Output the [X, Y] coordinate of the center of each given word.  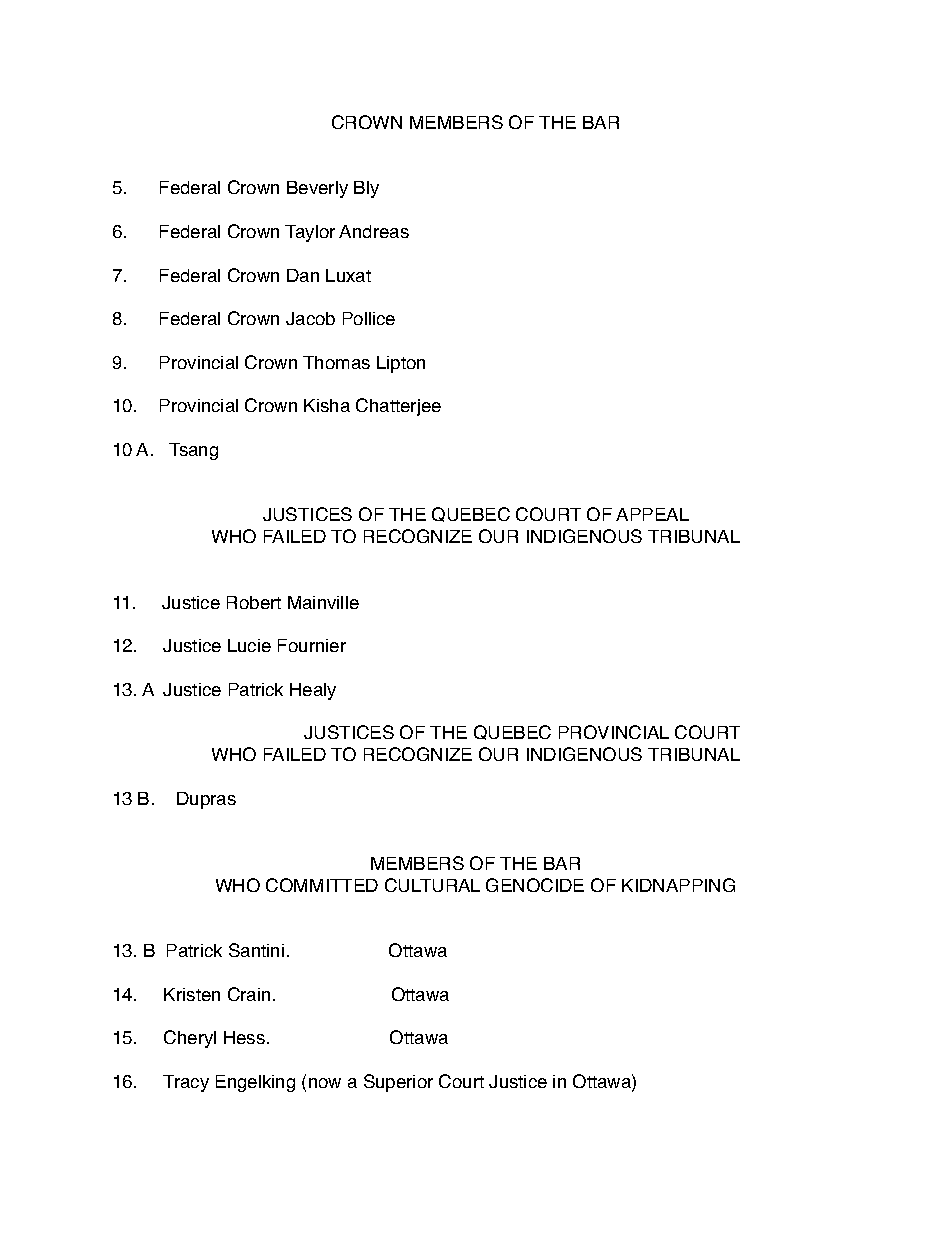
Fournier [312, 645]
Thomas [336, 362]
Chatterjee [398, 407]
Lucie [249, 645]
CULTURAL [432, 885]
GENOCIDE [535, 885]
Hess [244, 1037]
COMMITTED [322, 885]
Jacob [310, 318]
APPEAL [652, 514]
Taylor [310, 233]
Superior [398, 1083]
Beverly [317, 189]
